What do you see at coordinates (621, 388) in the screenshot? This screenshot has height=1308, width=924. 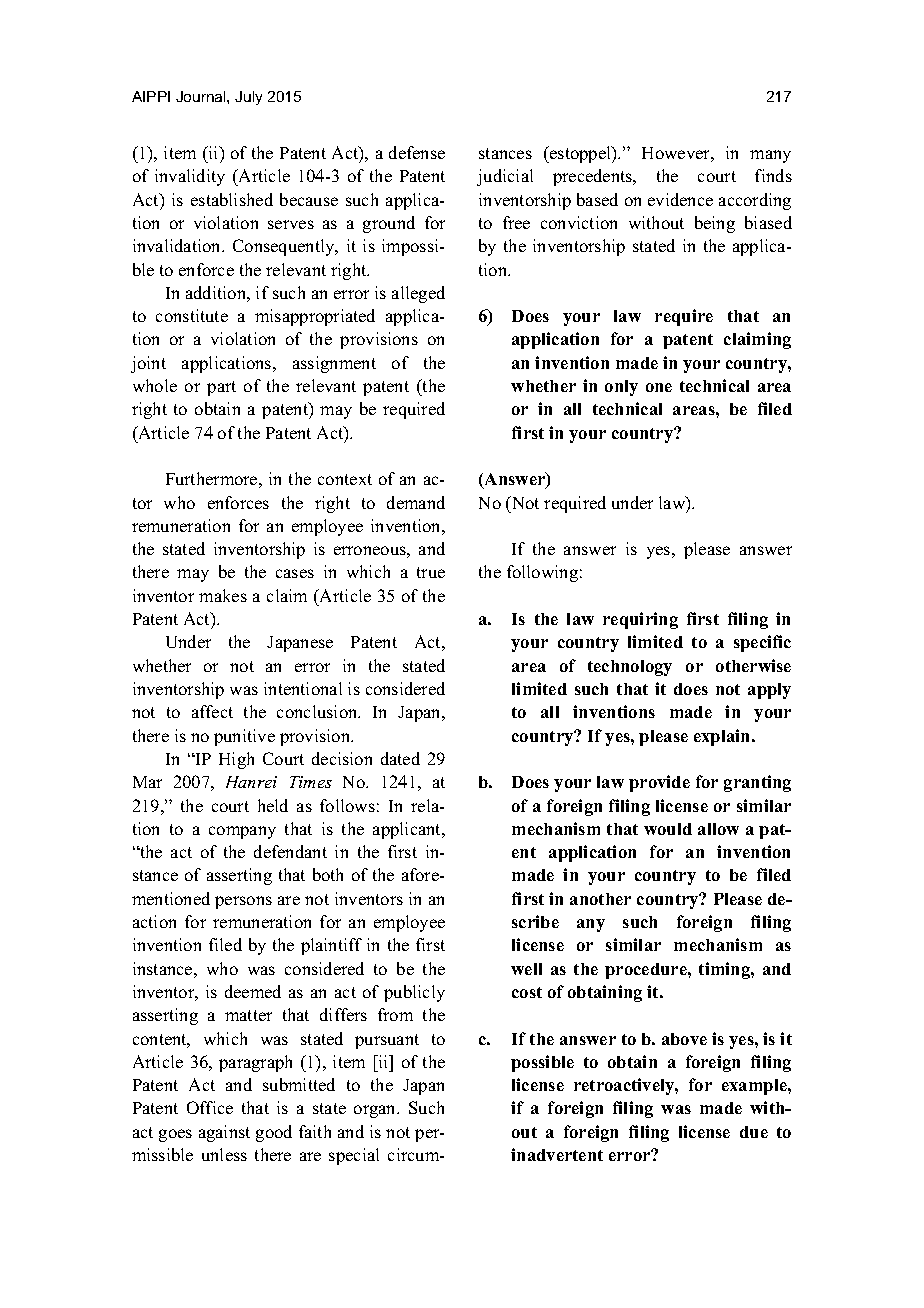 I see `only` at bounding box center [621, 388].
